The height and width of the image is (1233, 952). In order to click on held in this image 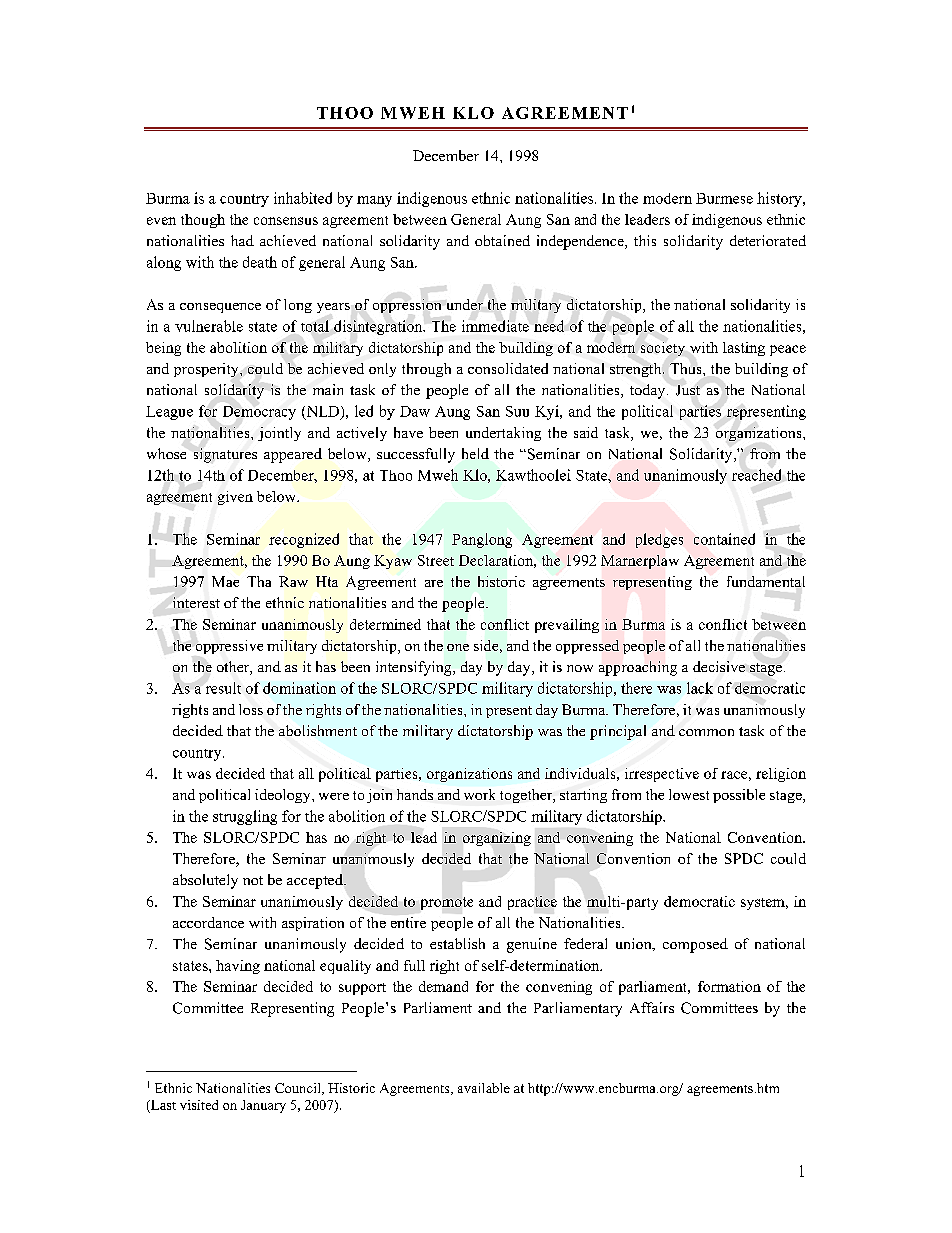, I will do `click(475, 453)`.
